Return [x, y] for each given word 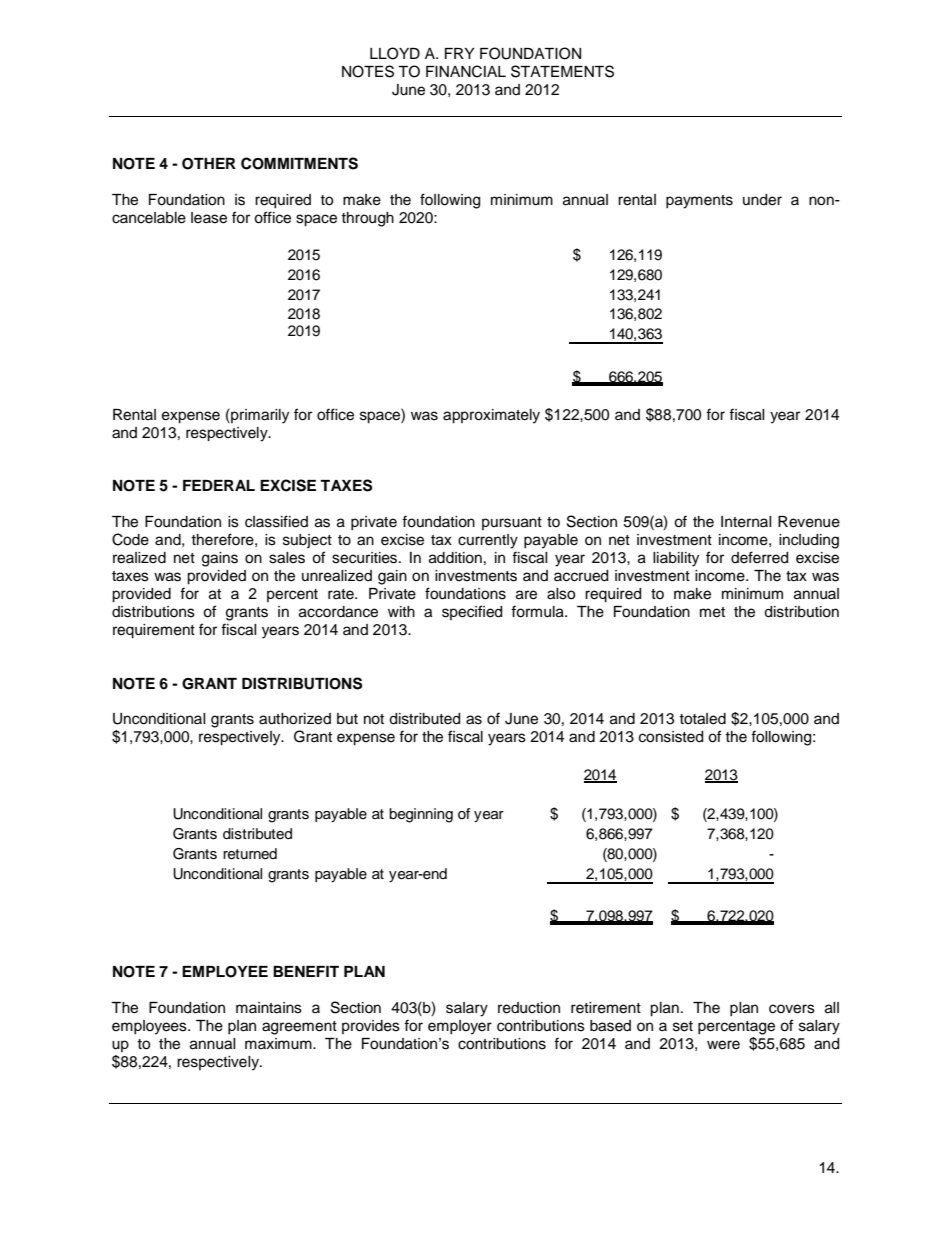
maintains [269, 1008]
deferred [759, 557]
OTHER [209, 164]
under [762, 200]
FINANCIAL [466, 71]
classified [276, 521]
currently [488, 541]
